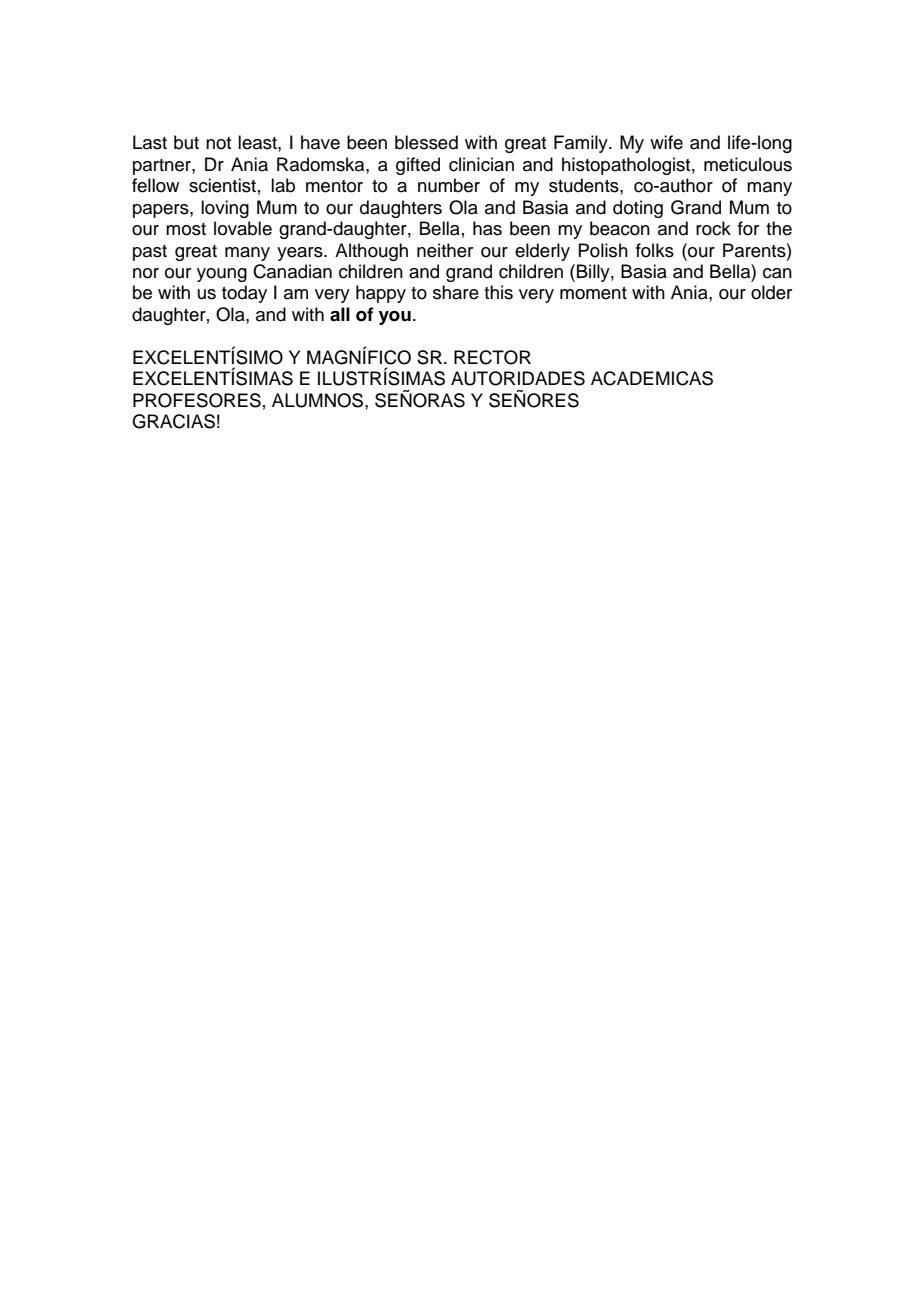 This screenshot has height=1308, width=924. What do you see at coordinates (771, 292) in the screenshot?
I see `older` at bounding box center [771, 292].
